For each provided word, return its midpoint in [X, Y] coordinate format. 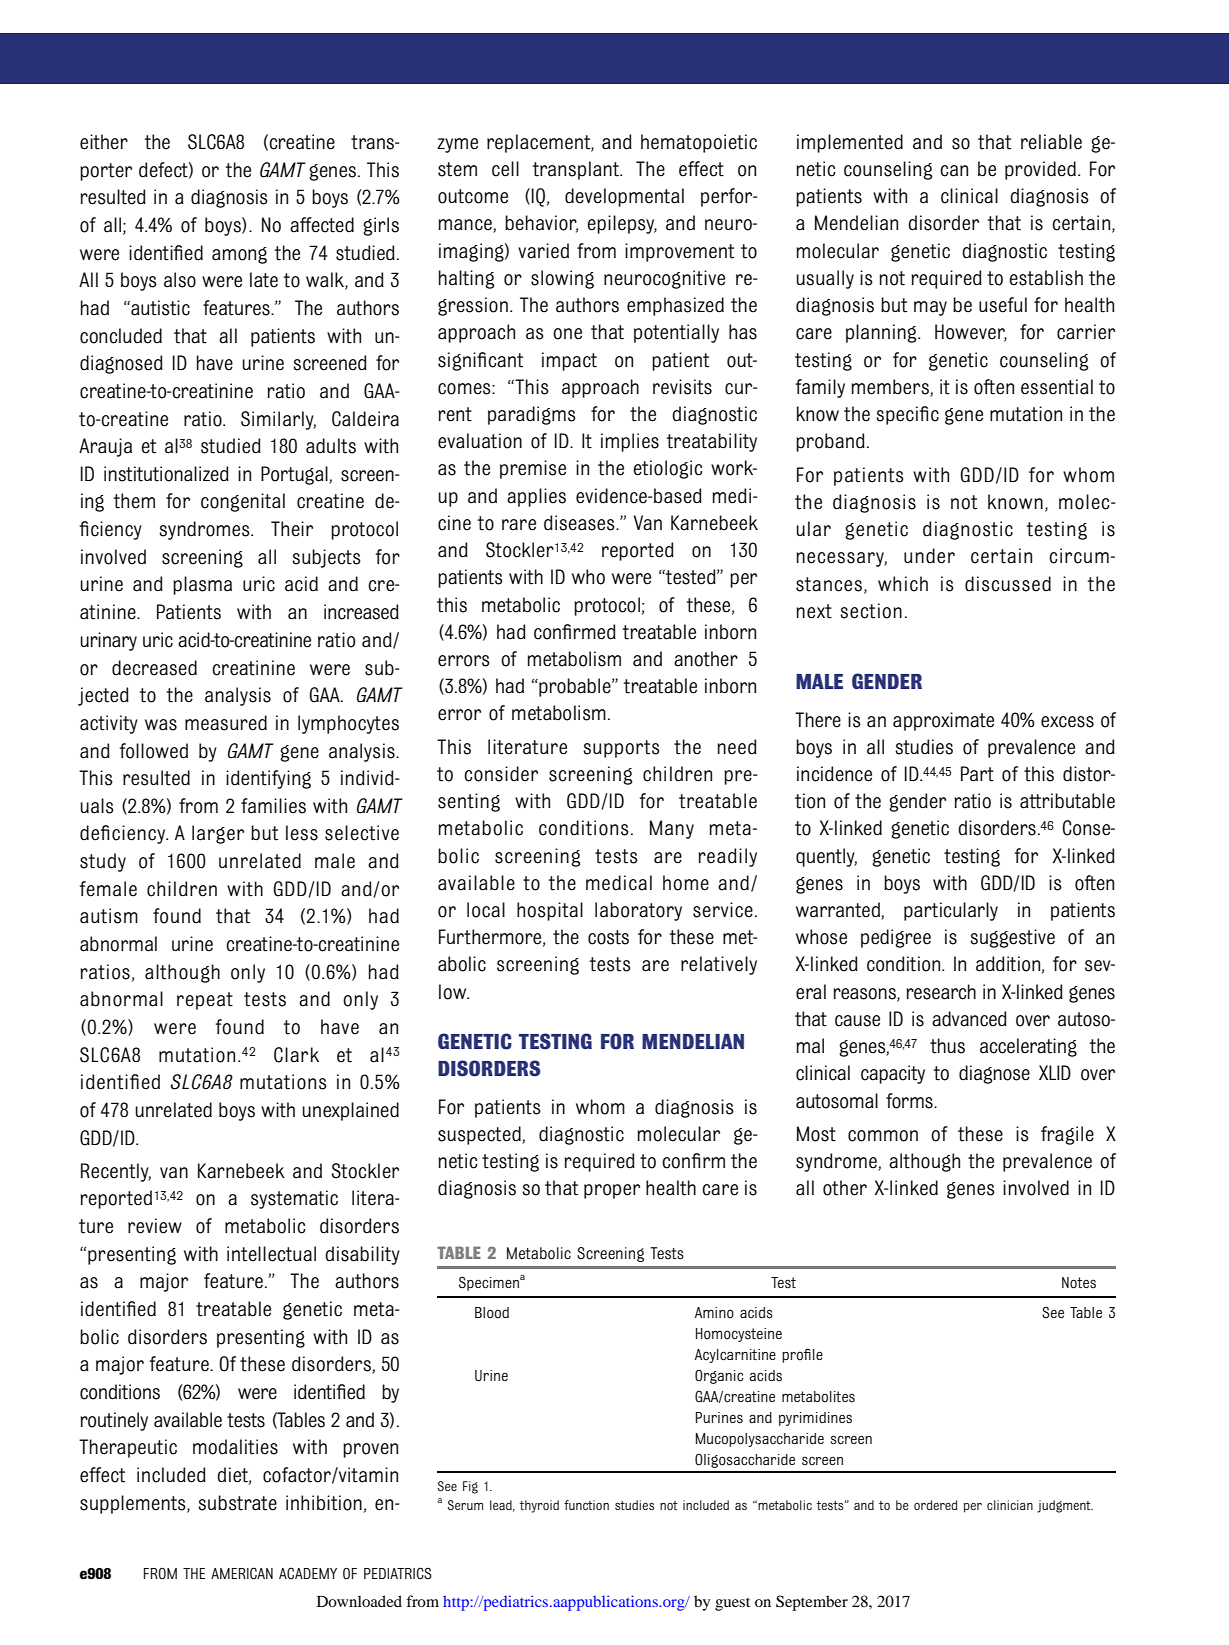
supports [621, 749]
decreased [154, 668]
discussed [1008, 584]
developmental [624, 197]
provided [1040, 170]
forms [910, 1101]
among [239, 255]
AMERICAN [242, 1573]
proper [612, 1191]
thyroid [539, 1506]
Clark [296, 1055]
